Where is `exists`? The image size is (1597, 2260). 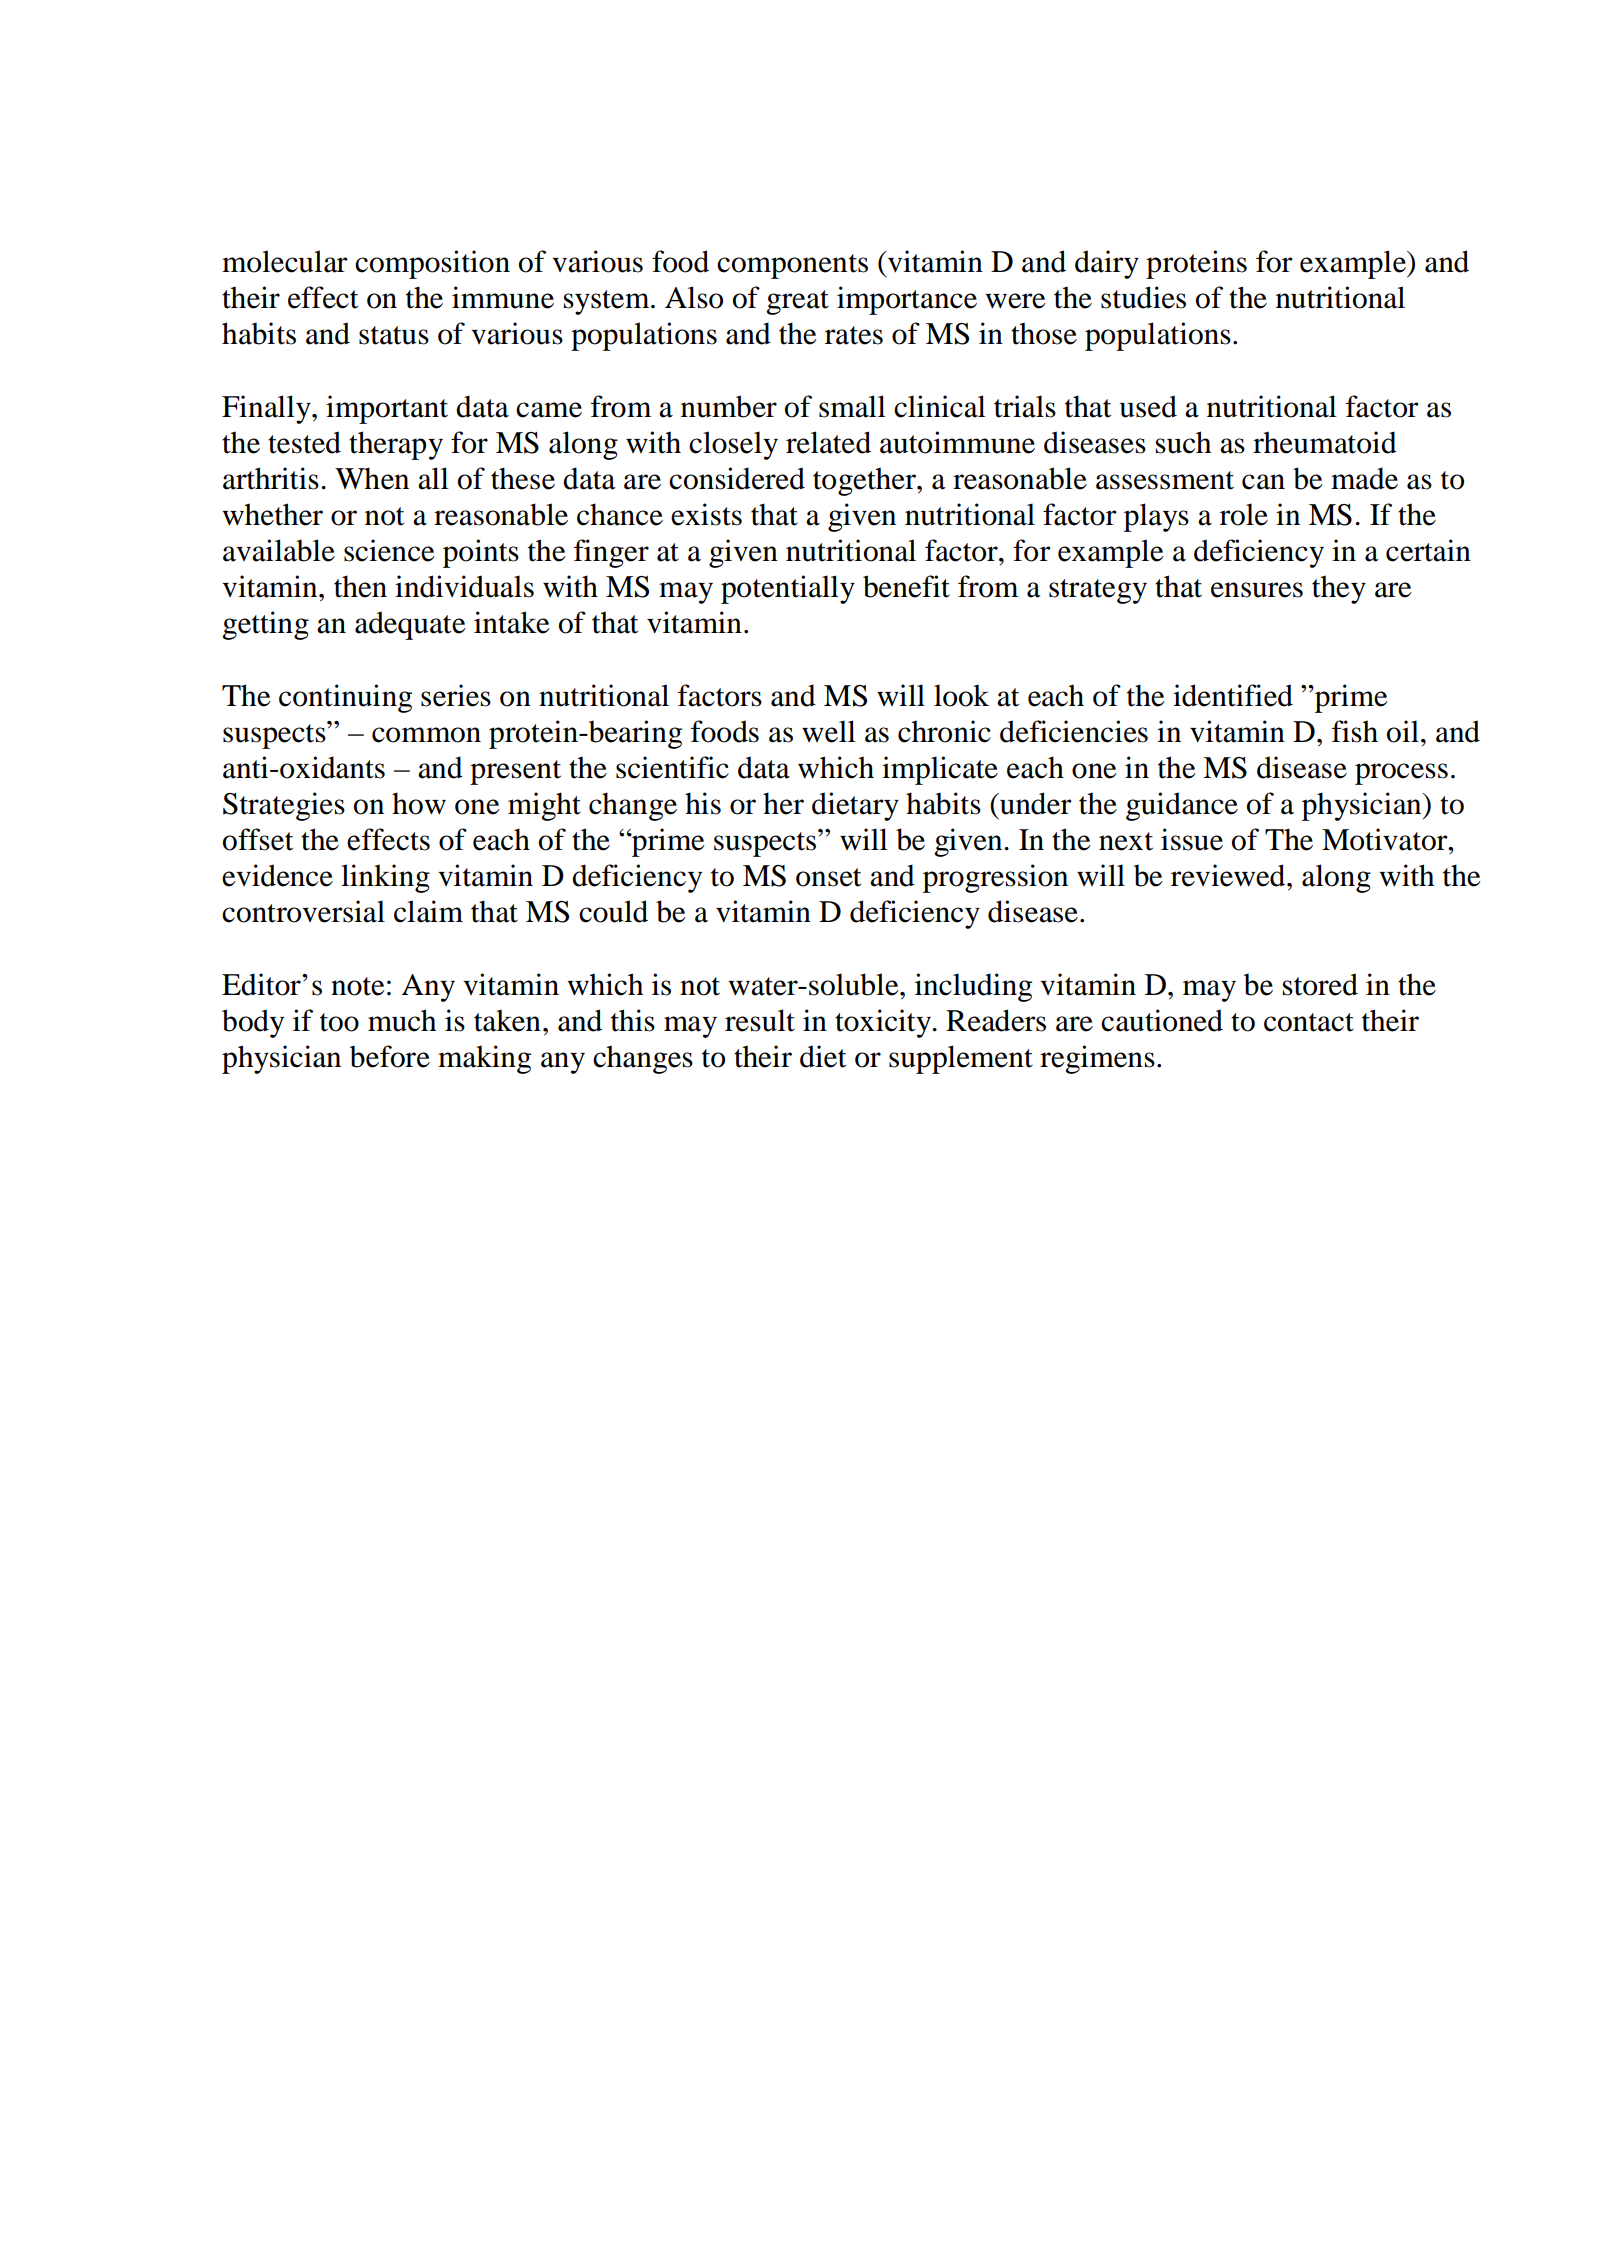
exists is located at coordinates (706, 514).
